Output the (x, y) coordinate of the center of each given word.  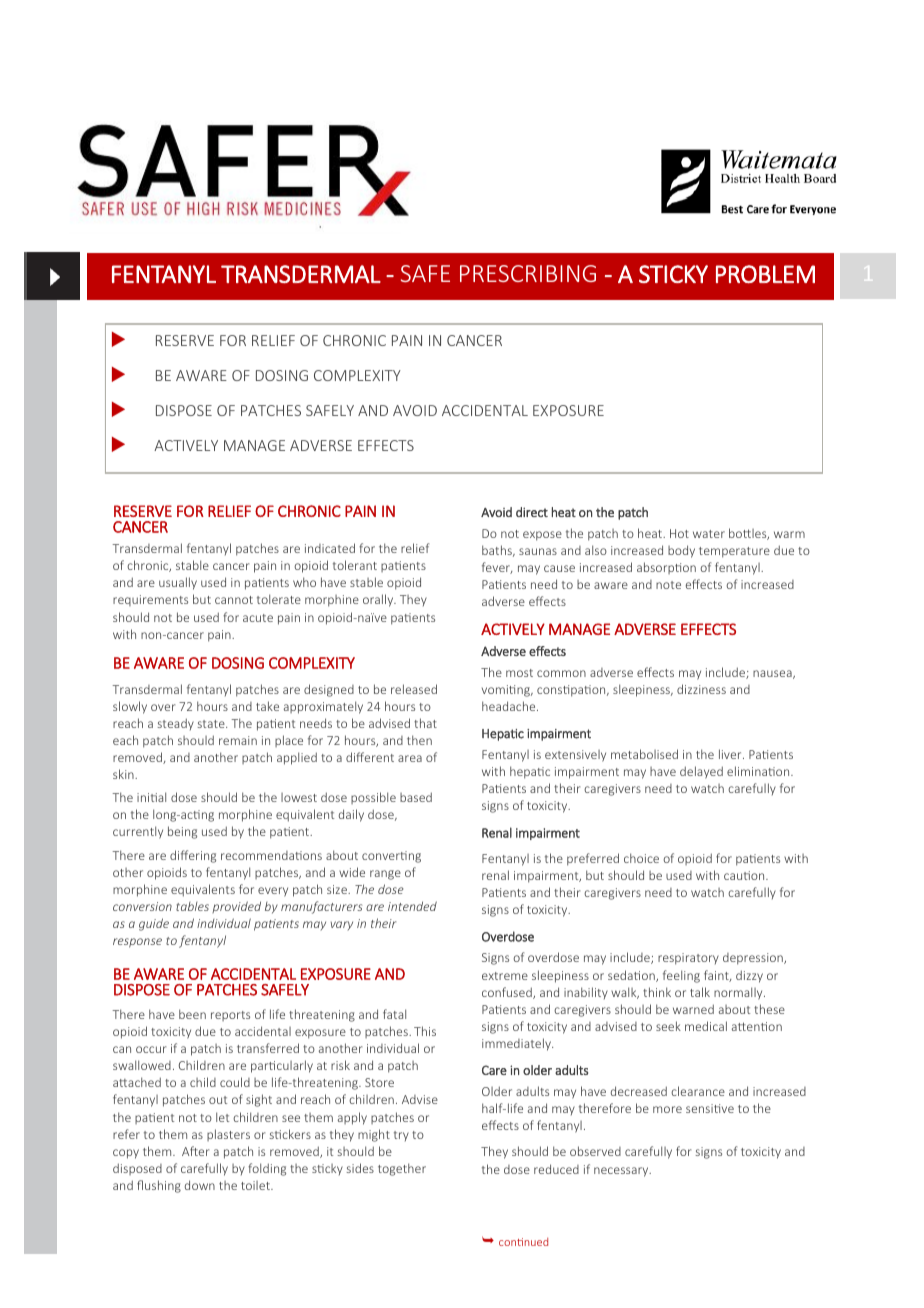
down (200, 1185)
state (212, 724)
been (192, 1014)
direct (532, 512)
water (709, 534)
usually (178, 583)
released (414, 689)
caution (745, 875)
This (425, 1031)
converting (391, 857)
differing (193, 856)
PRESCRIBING (528, 273)
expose (542, 536)
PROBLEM (765, 274)
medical (706, 1026)
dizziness (701, 689)
